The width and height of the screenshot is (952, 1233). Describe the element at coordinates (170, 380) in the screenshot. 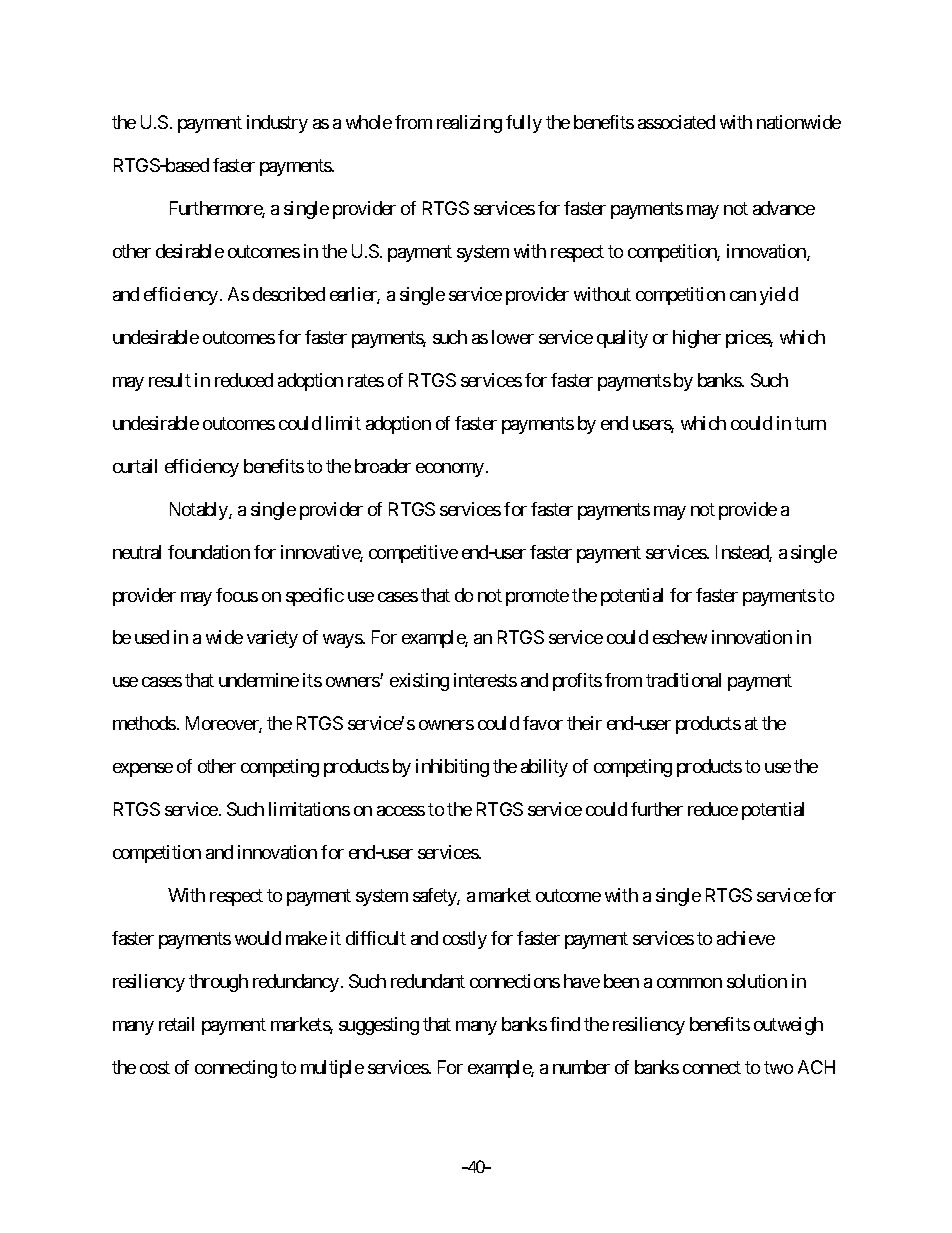

I see `result` at that location.
